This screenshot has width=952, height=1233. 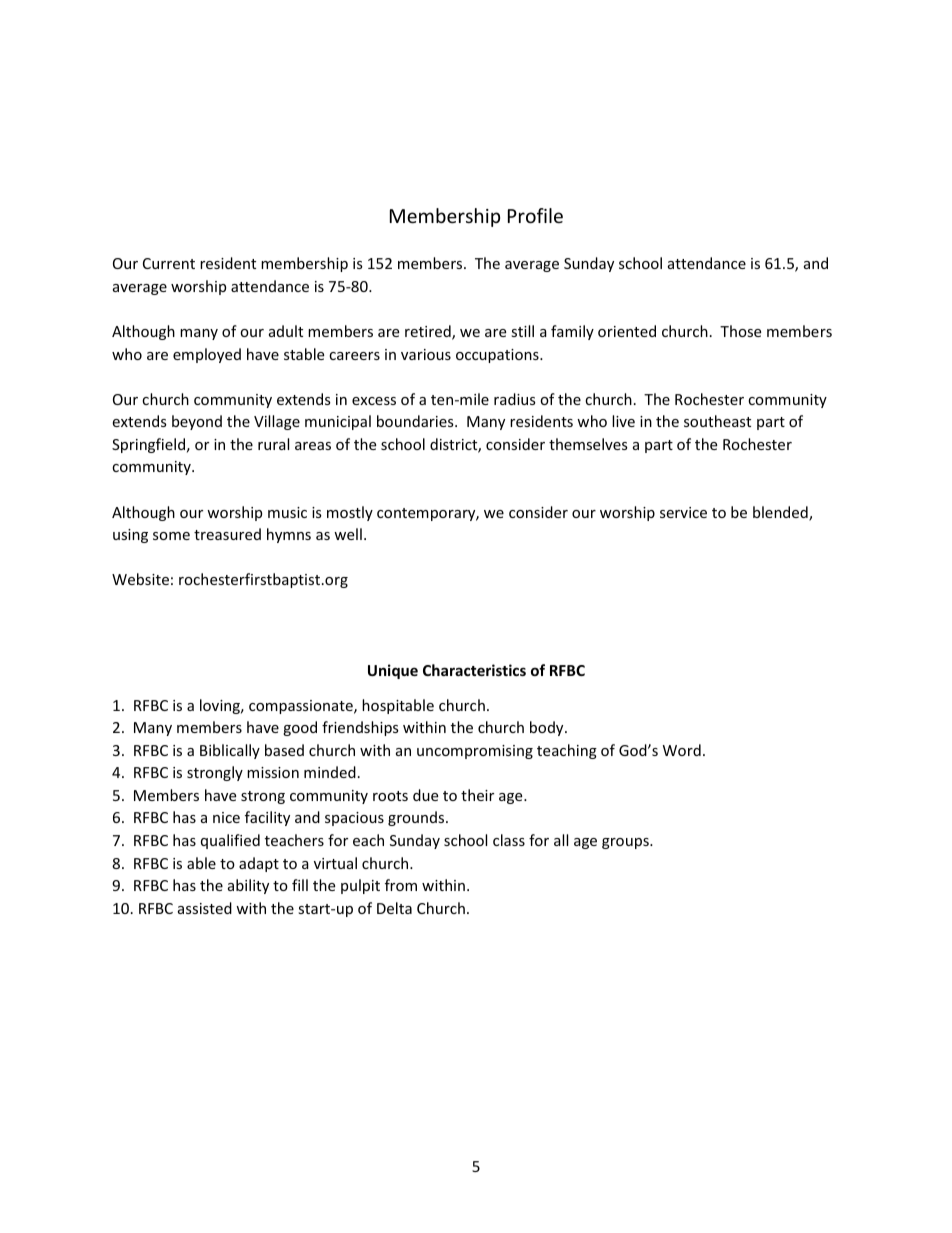 I want to click on employed, so click(x=207, y=355).
